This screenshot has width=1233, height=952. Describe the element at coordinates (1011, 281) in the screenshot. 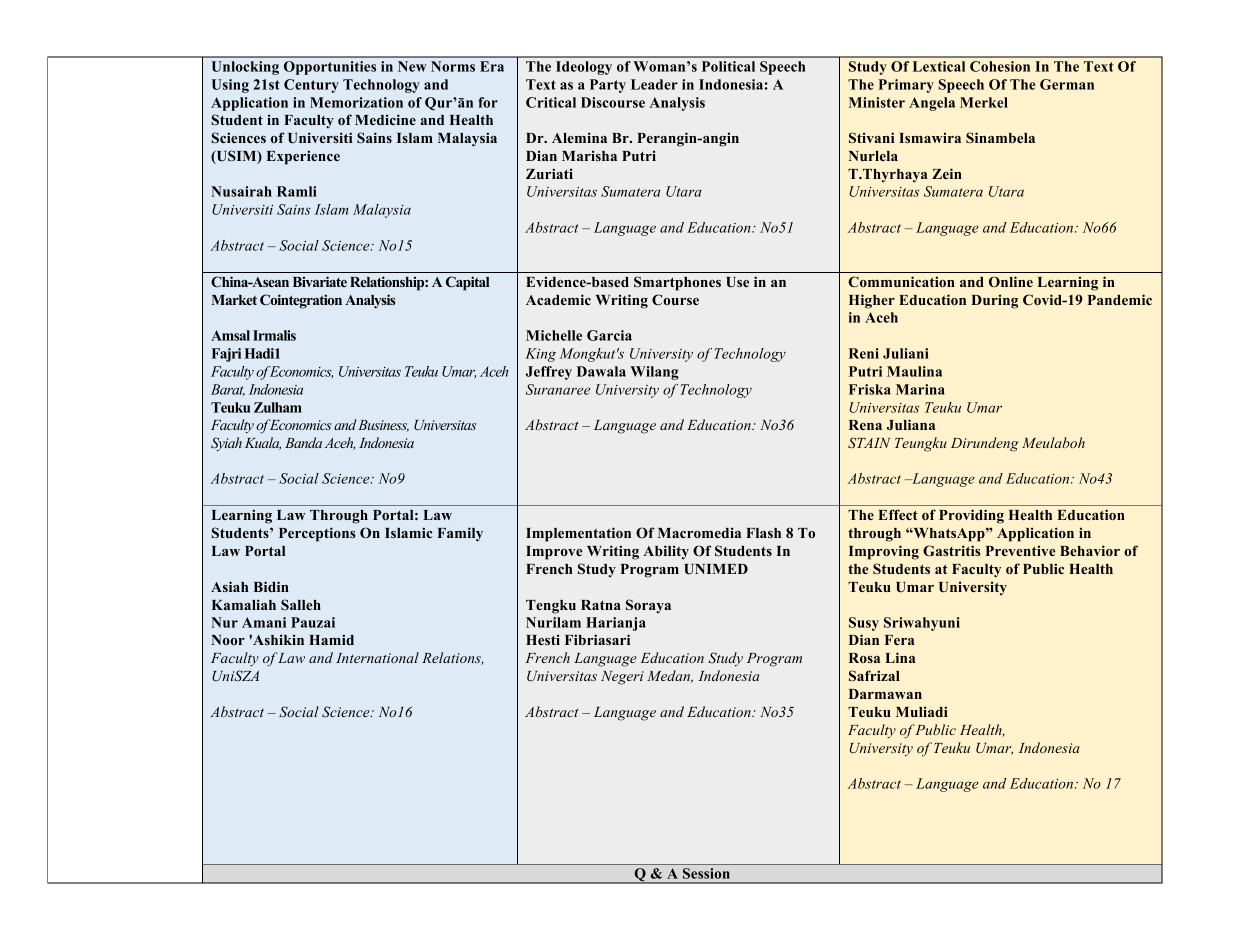

I see `Online` at that location.
